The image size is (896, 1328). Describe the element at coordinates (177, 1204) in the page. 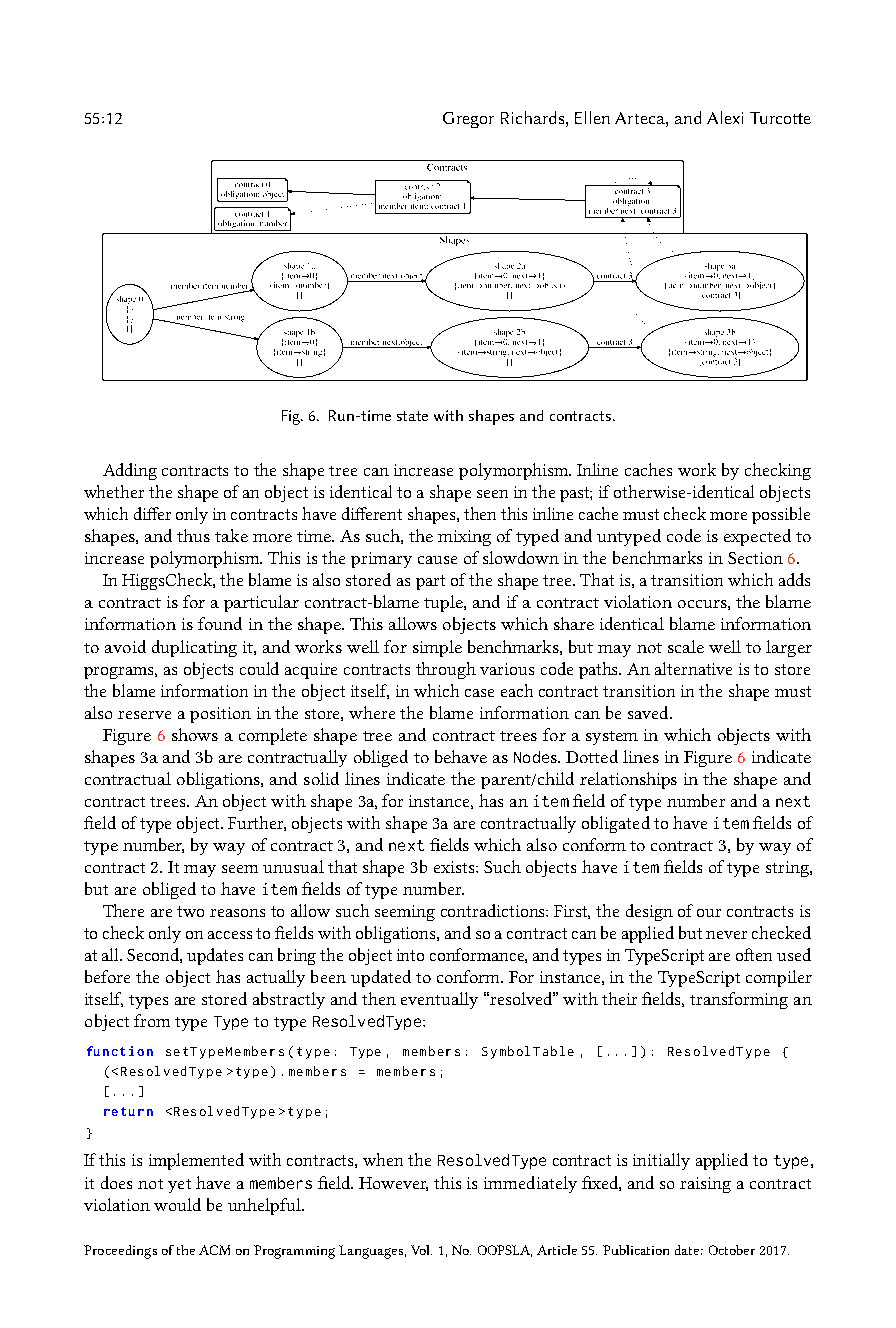

I see `would` at that location.
